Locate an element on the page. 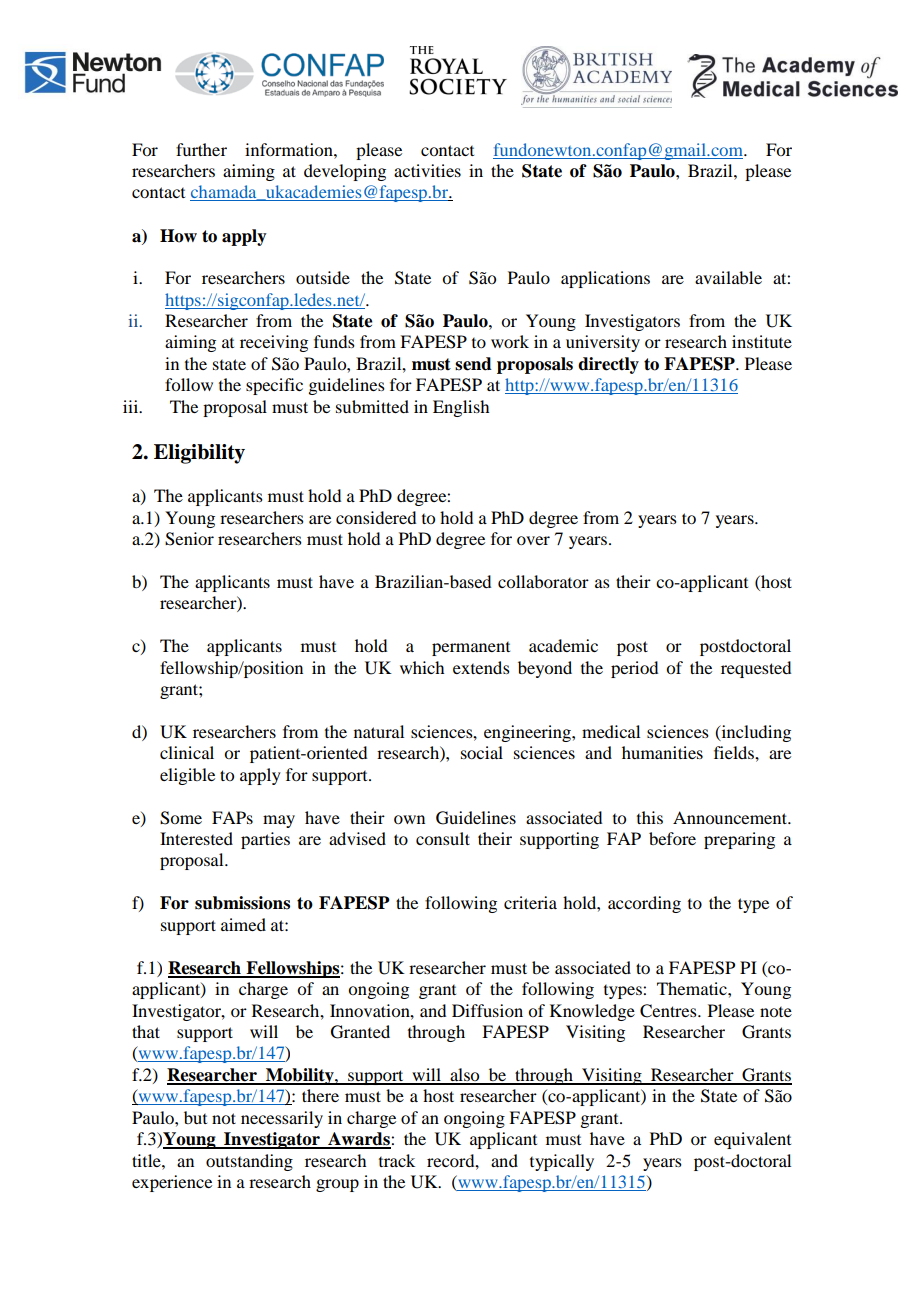 The height and width of the page is (1308, 924). considered is located at coordinates (376, 517).
